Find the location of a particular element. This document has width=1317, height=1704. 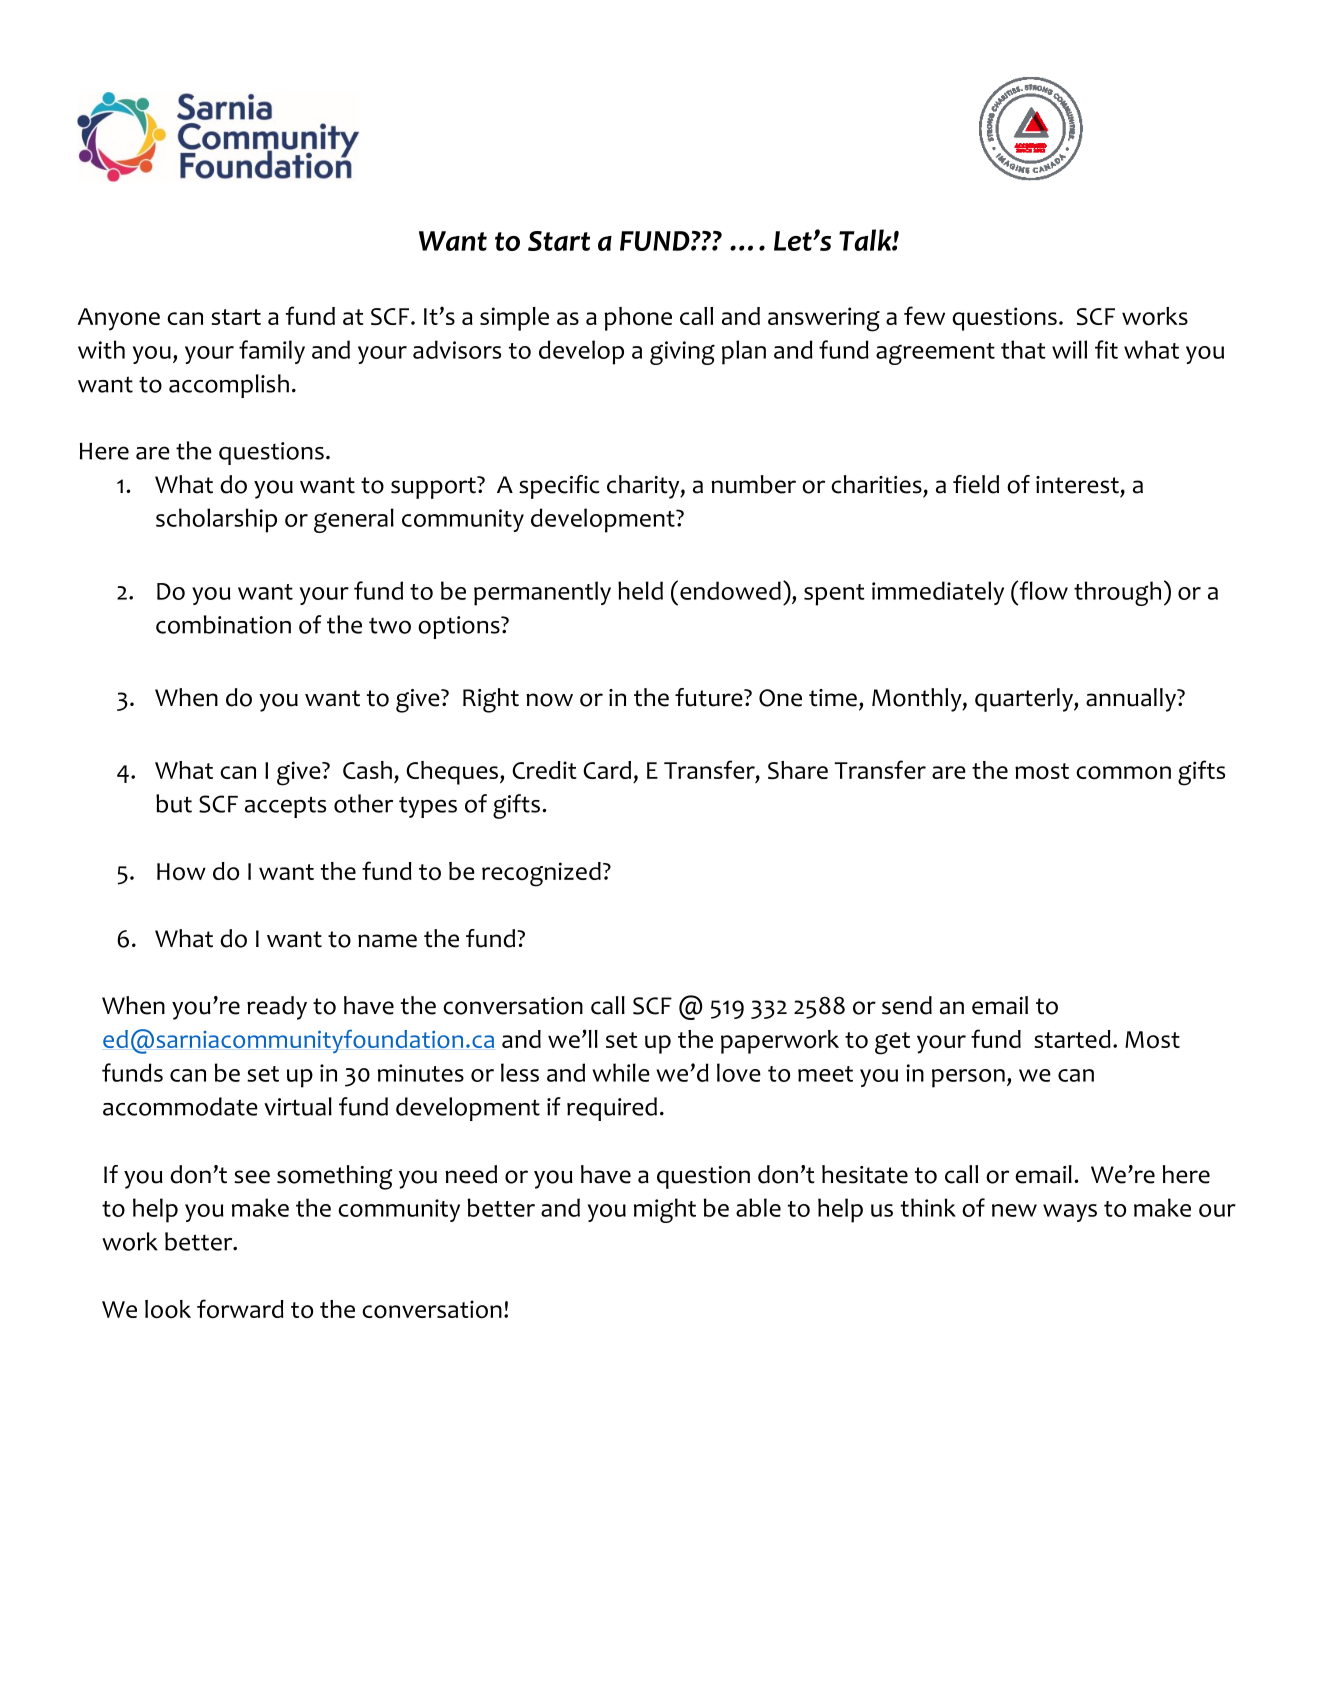

forward is located at coordinates (240, 1309).
